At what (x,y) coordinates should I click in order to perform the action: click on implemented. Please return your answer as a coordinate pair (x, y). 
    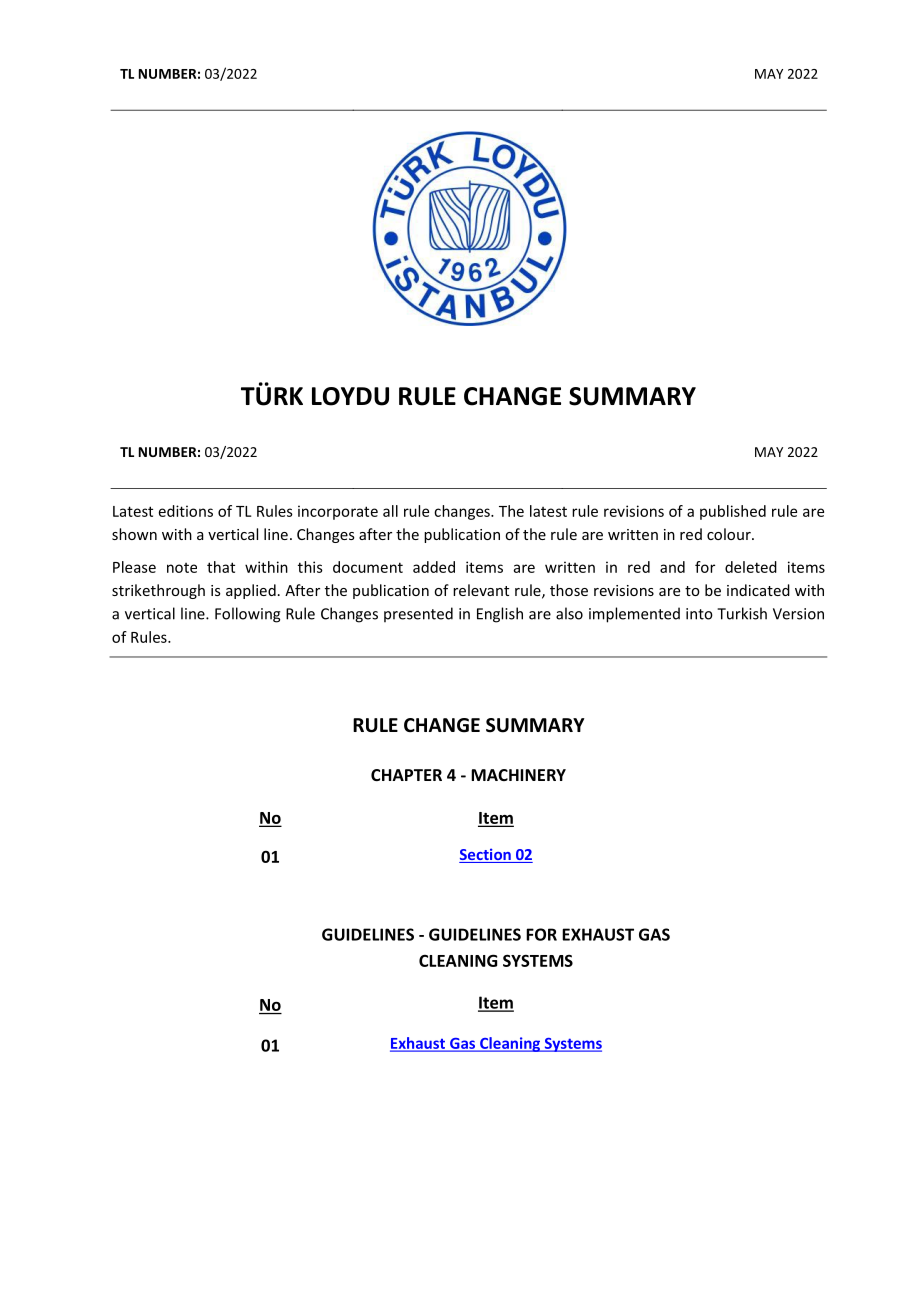
    Looking at the image, I should click on (634, 615).
